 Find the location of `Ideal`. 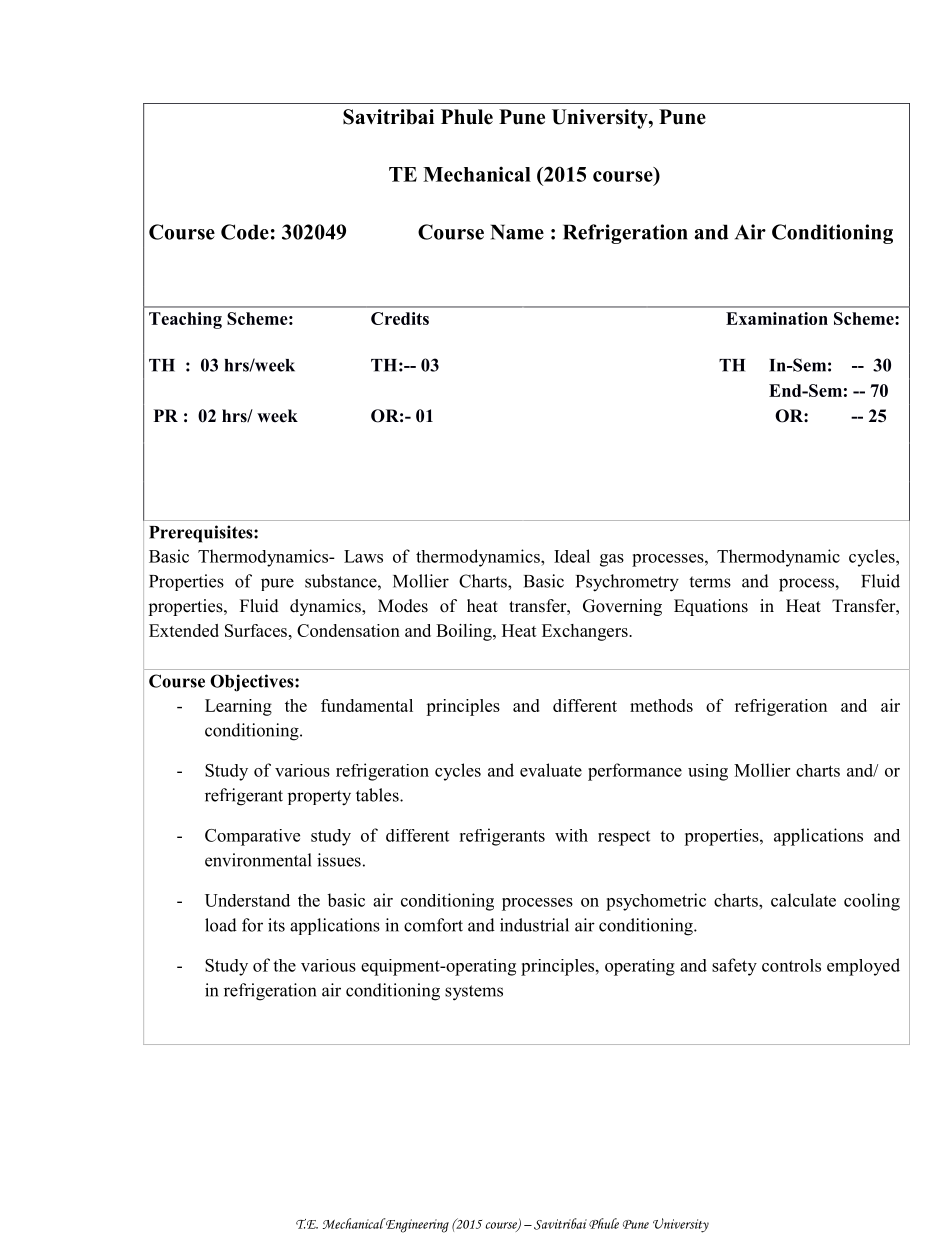

Ideal is located at coordinates (572, 556).
